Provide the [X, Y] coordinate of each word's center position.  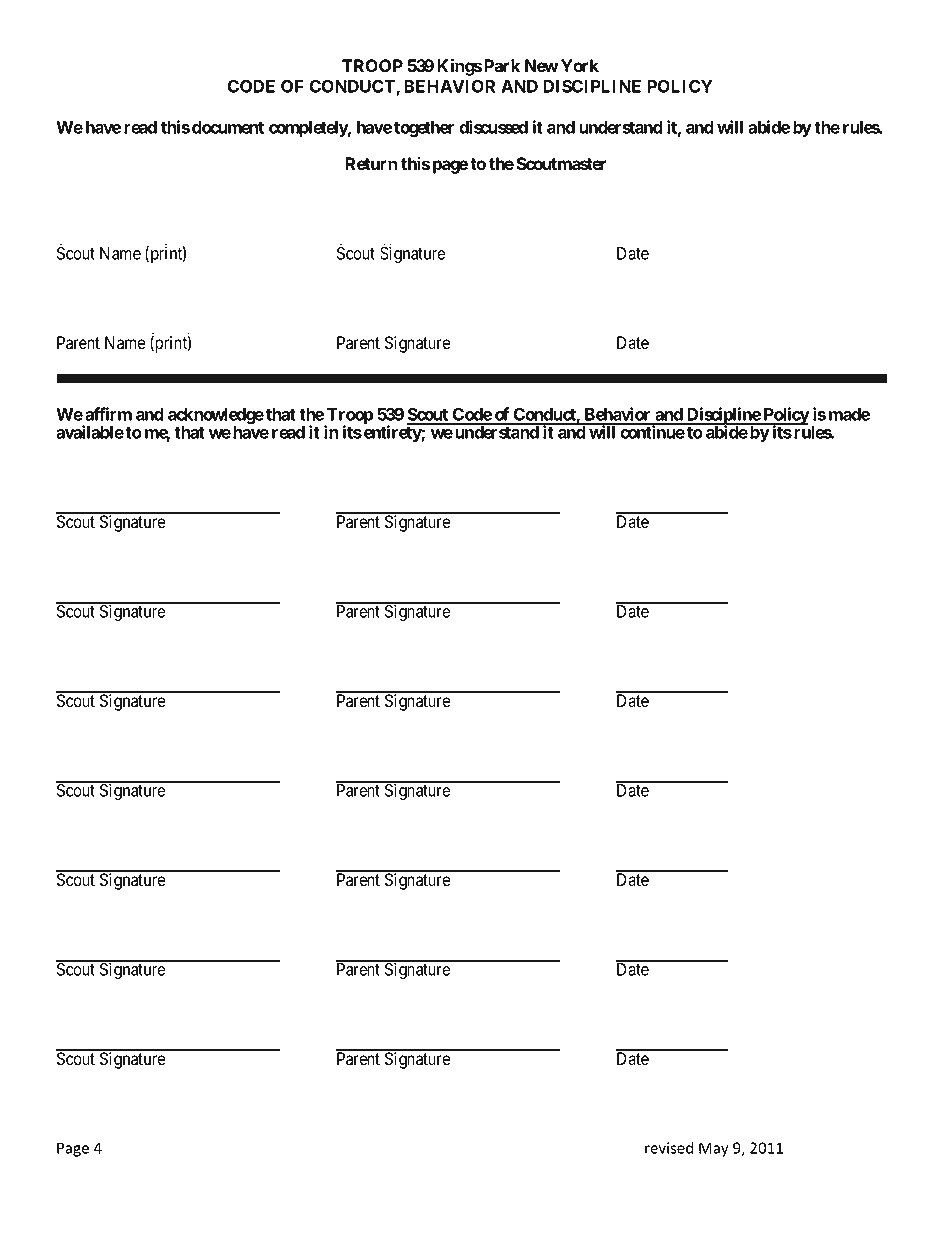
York [580, 65]
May [713, 1149]
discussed [493, 127]
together [424, 129]
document [228, 127]
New [541, 65]
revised [669, 1148]
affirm [108, 414]
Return [371, 163]
